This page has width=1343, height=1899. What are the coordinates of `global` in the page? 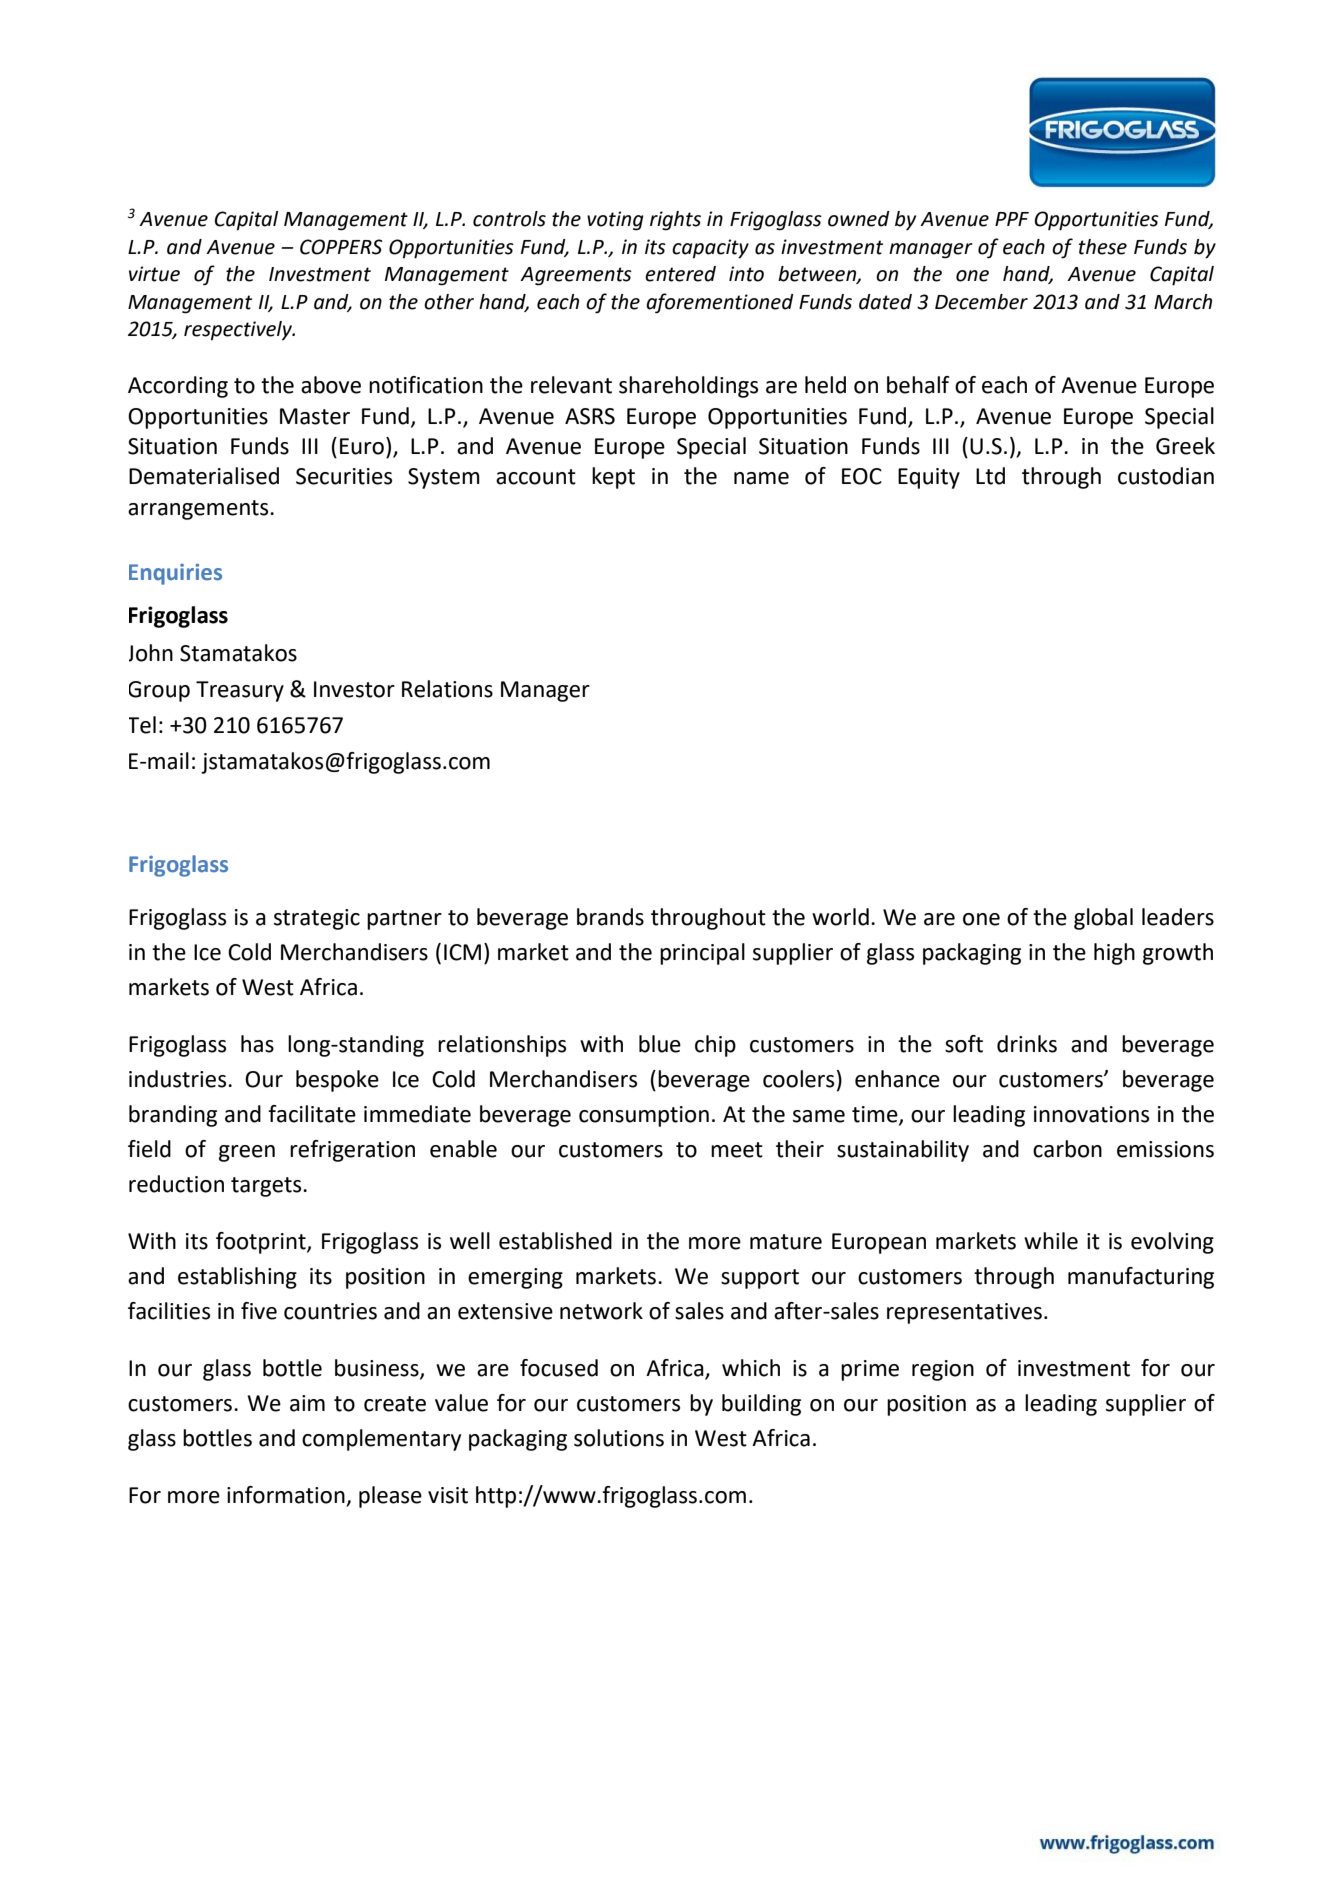 It's located at (1103, 919).
